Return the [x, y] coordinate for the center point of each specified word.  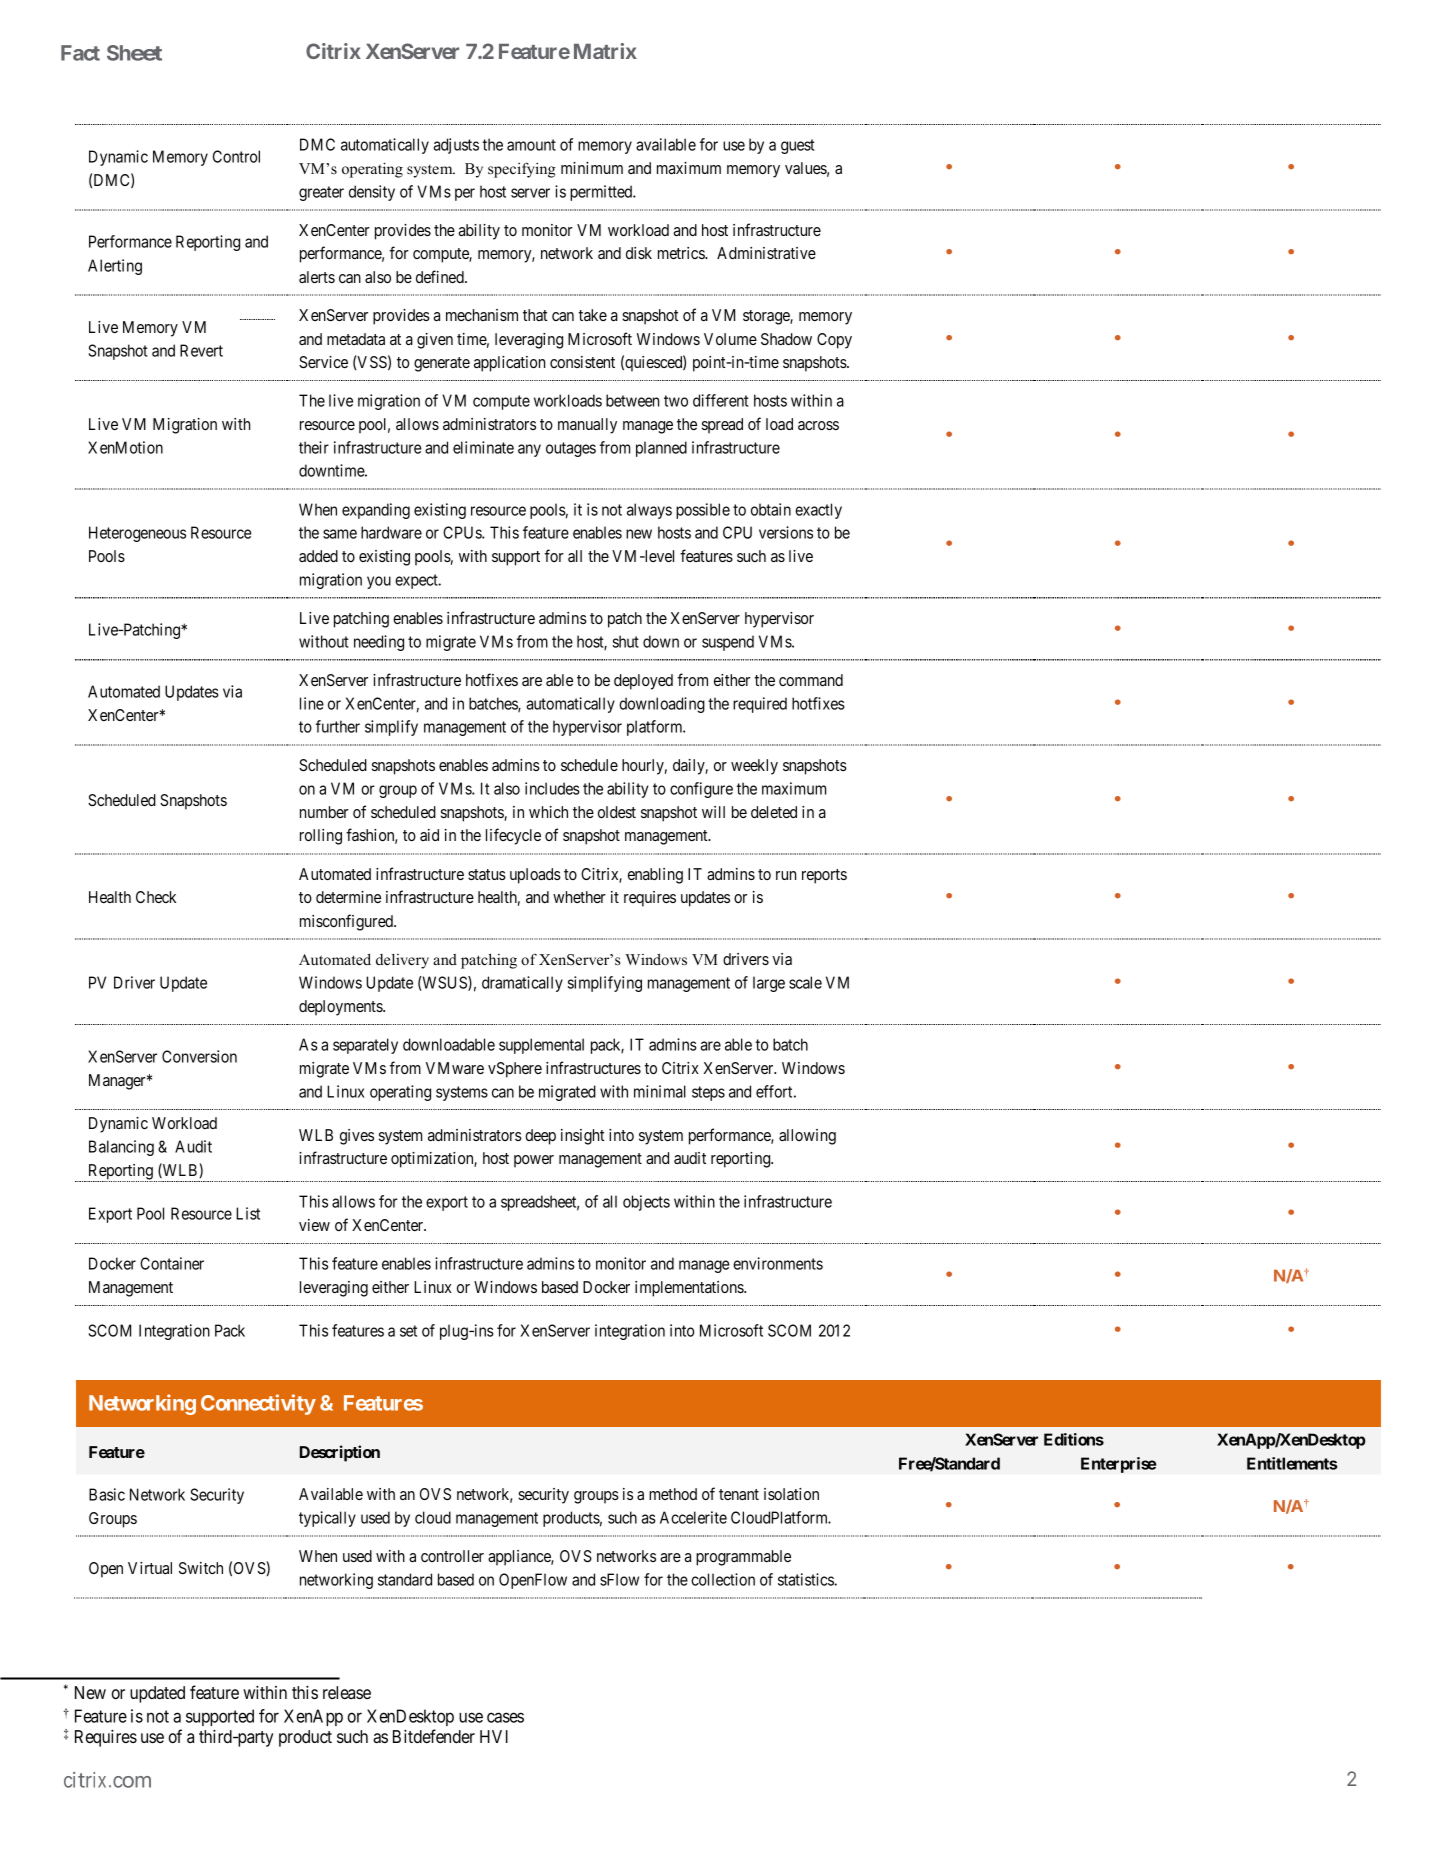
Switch [201, 1568]
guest [798, 146]
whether [579, 897]
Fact [80, 53]
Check [156, 897]
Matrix [605, 51]
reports [824, 876]
